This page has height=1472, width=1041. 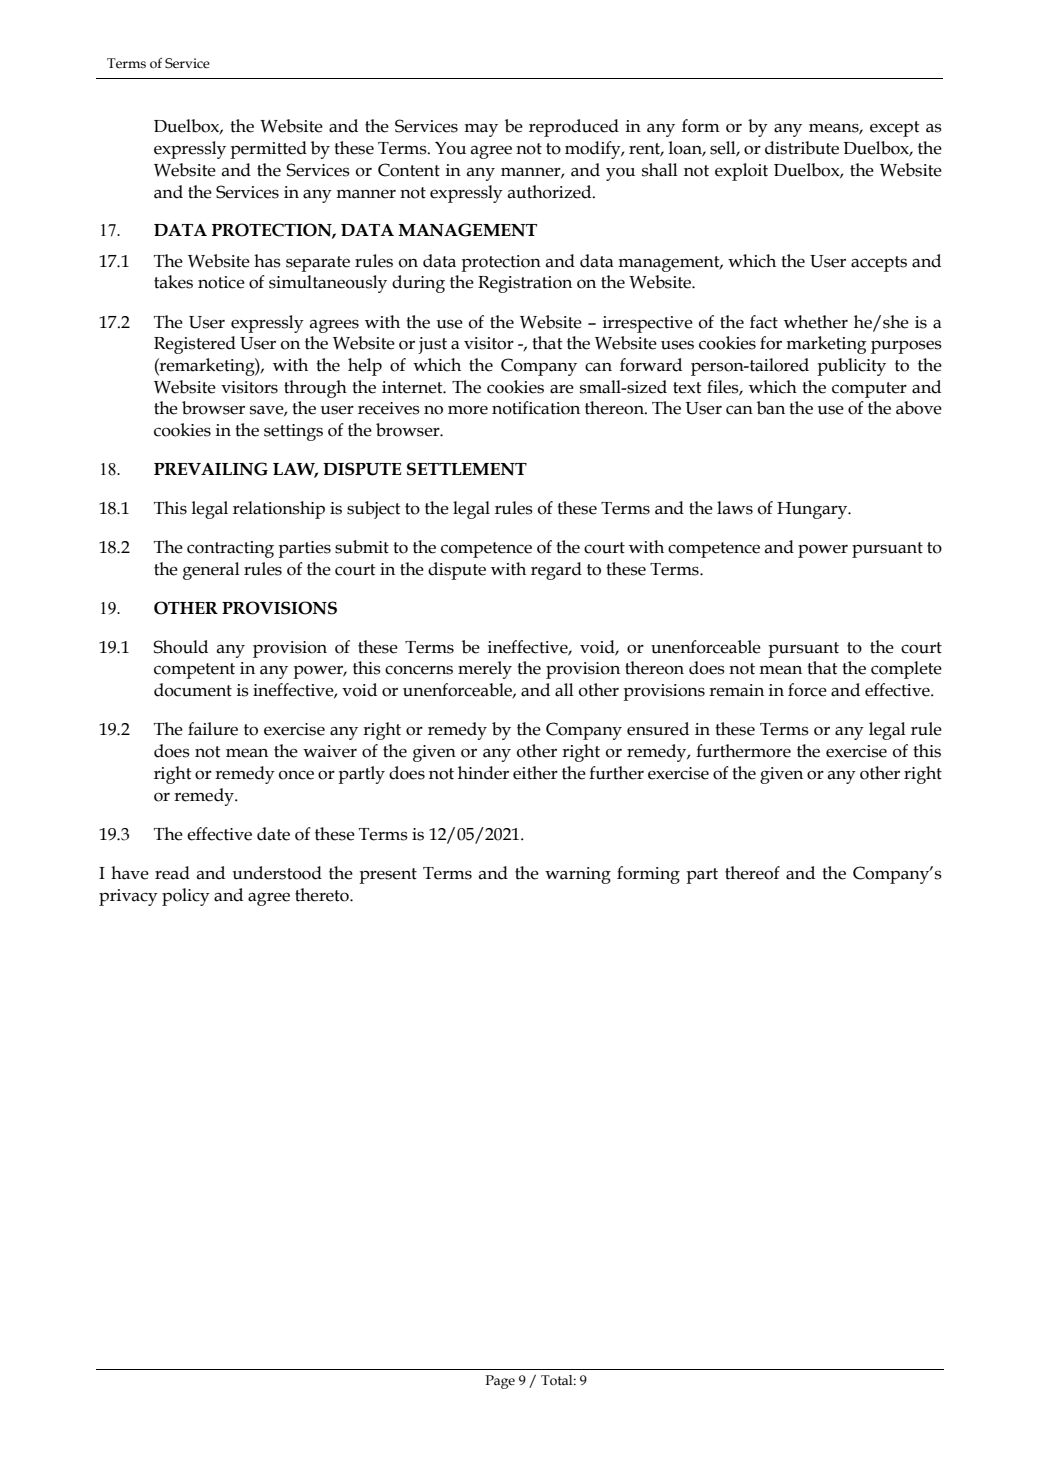 I want to click on Page, so click(x=500, y=1382).
